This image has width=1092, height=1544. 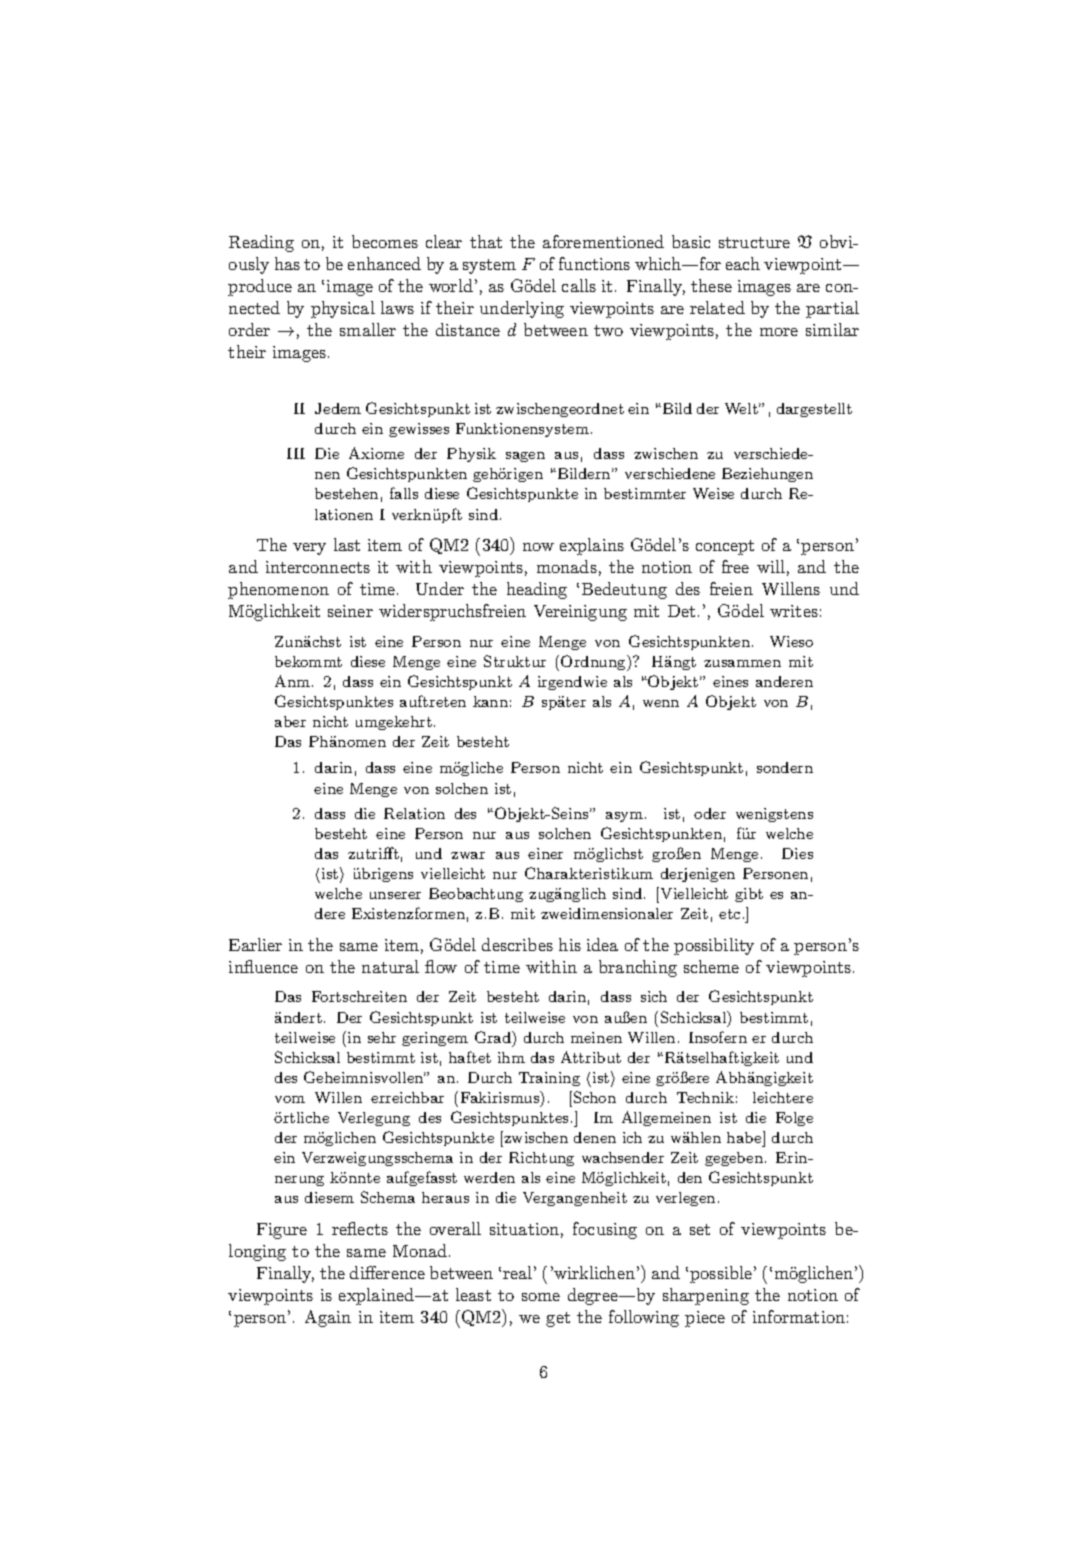 What do you see at coordinates (794, 611) in the image?
I see `writes` at bounding box center [794, 611].
